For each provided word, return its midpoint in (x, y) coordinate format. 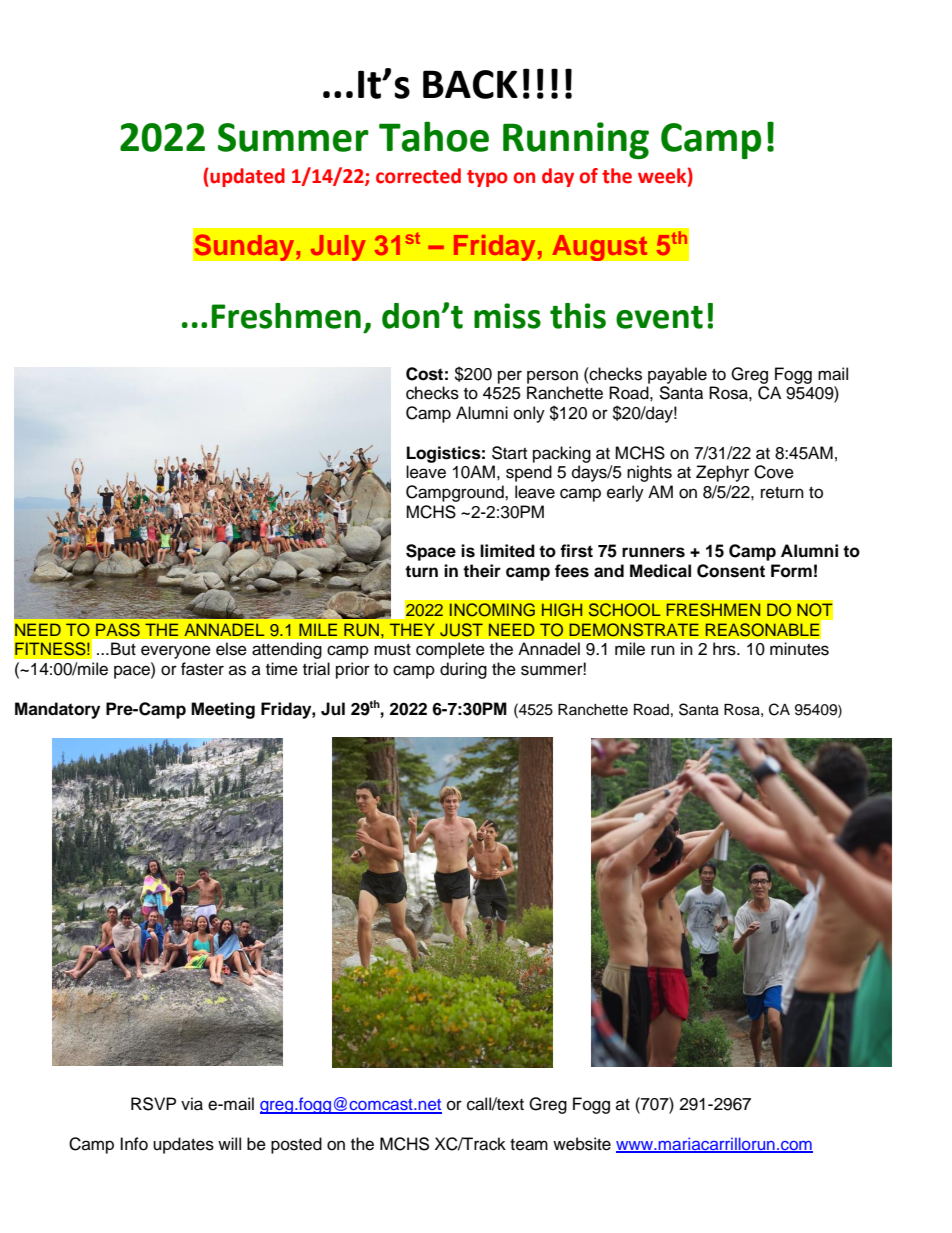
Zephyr (722, 473)
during (463, 670)
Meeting (223, 710)
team (529, 1145)
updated (246, 177)
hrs (725, 649)
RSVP (153, 1104)
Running (576, 140)
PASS (118, 630)
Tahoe (434, 136)
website (582, 1144)
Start (509, 453)
